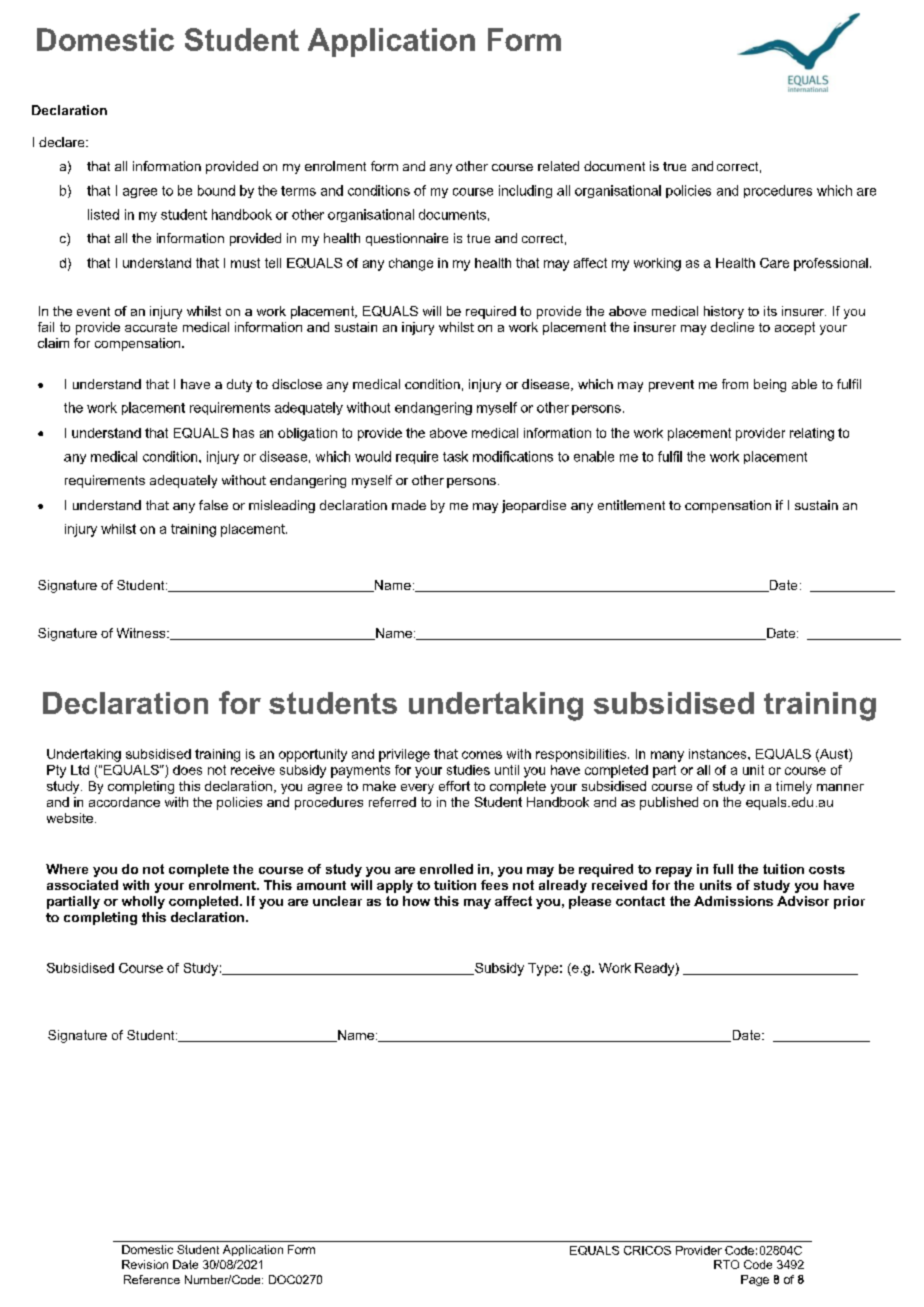 This image has height=1307, width=924. What do you see at coordinates (726, 1264) in the image?
I see `RTO` at bounding box center [726, 1264].
